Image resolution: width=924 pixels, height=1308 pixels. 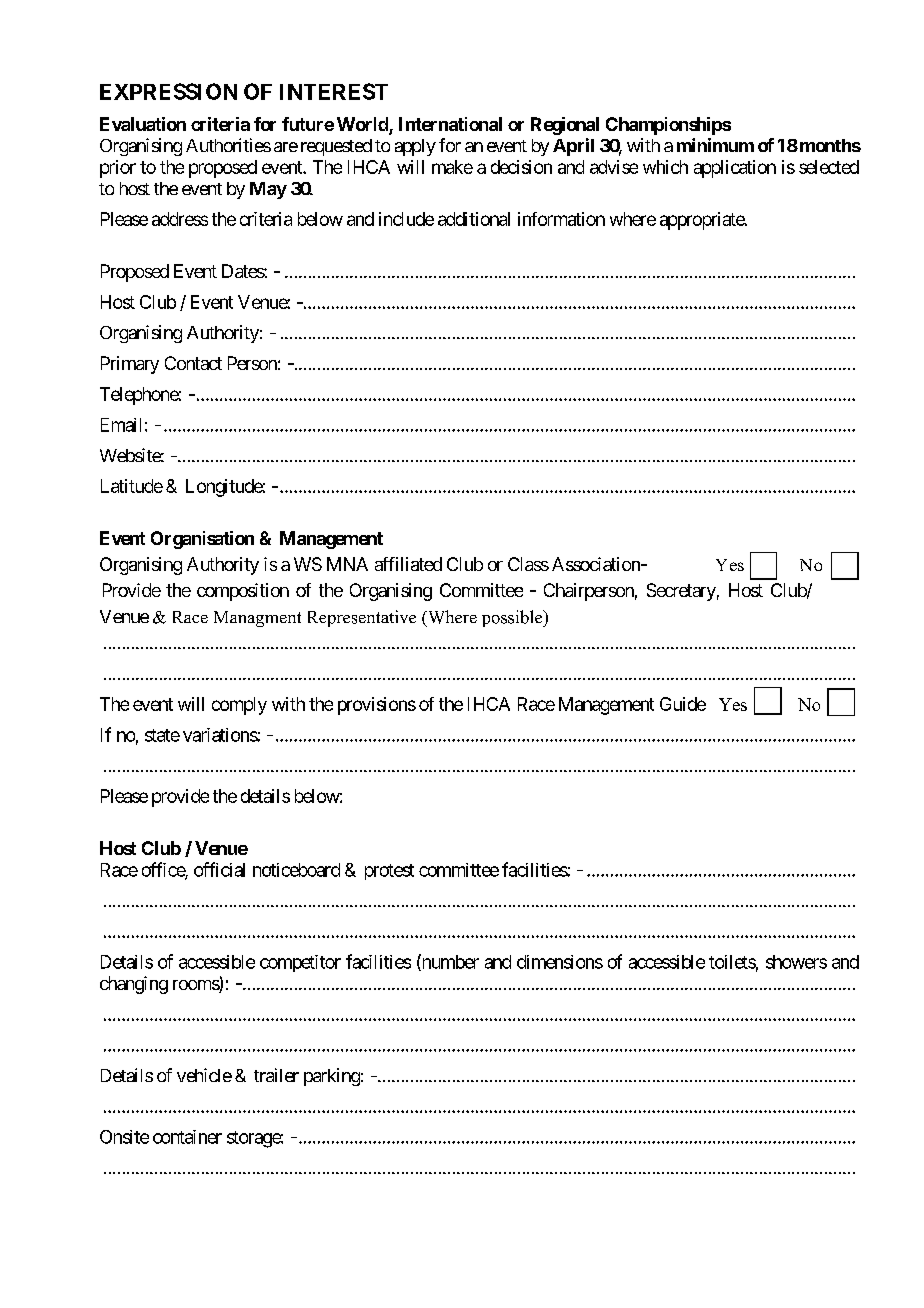 I want to click on protest, so click(x=389, y=872).
